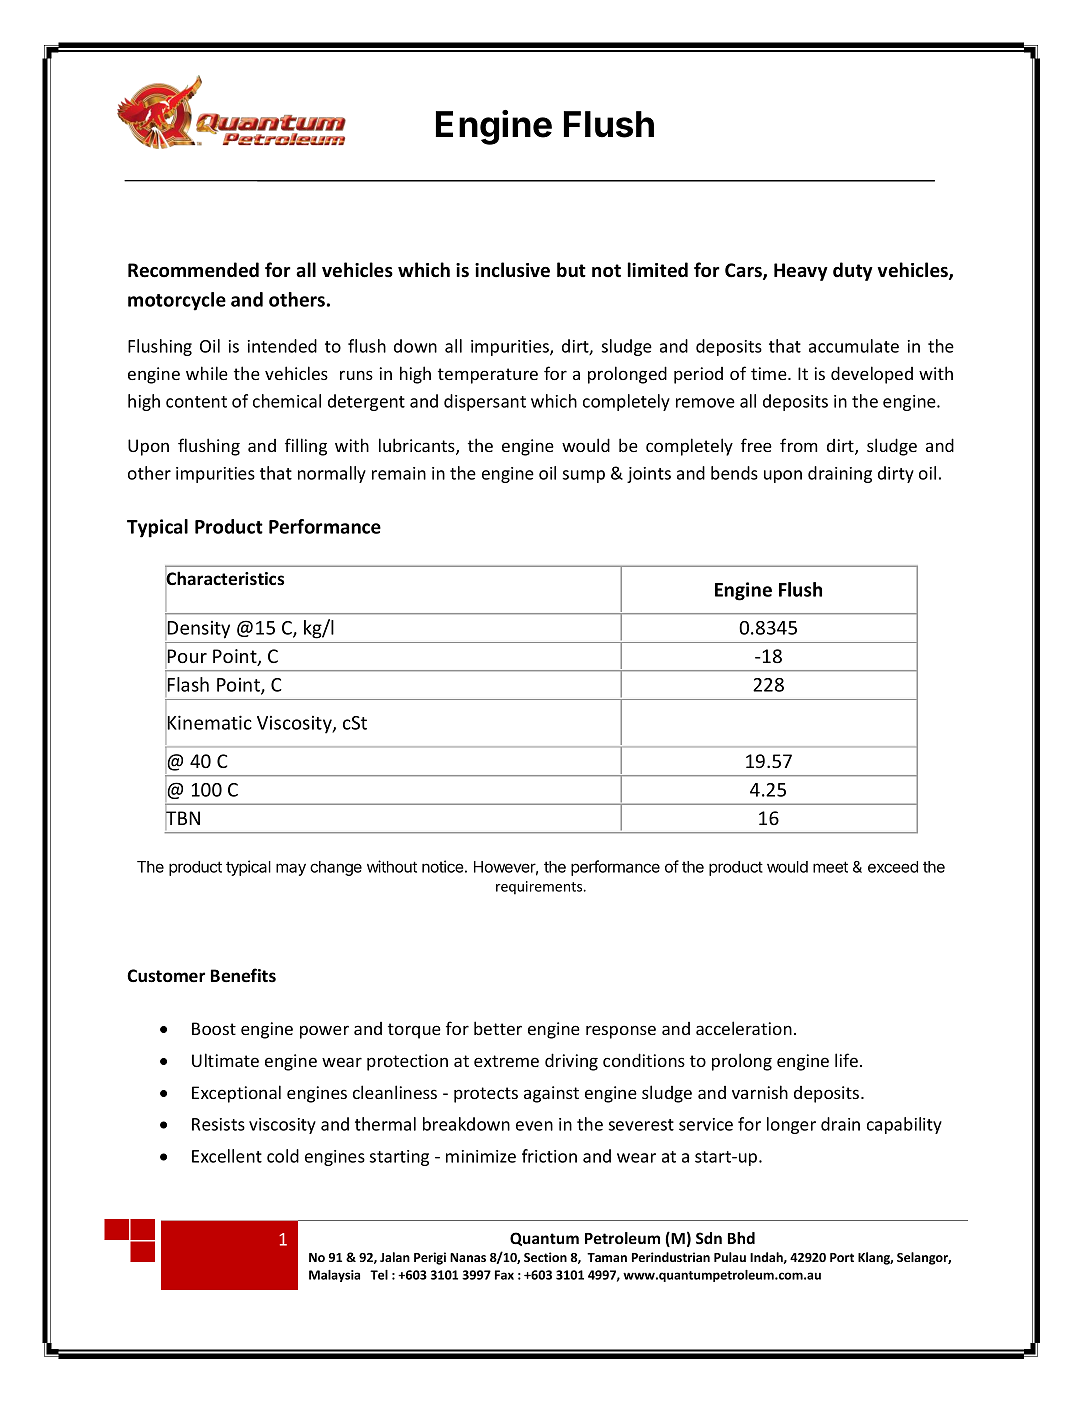 This screenshot has width=1082, height=1401. Describe the element at coordinates (443, 866) in the screenshot. I see `notice` at that location.
